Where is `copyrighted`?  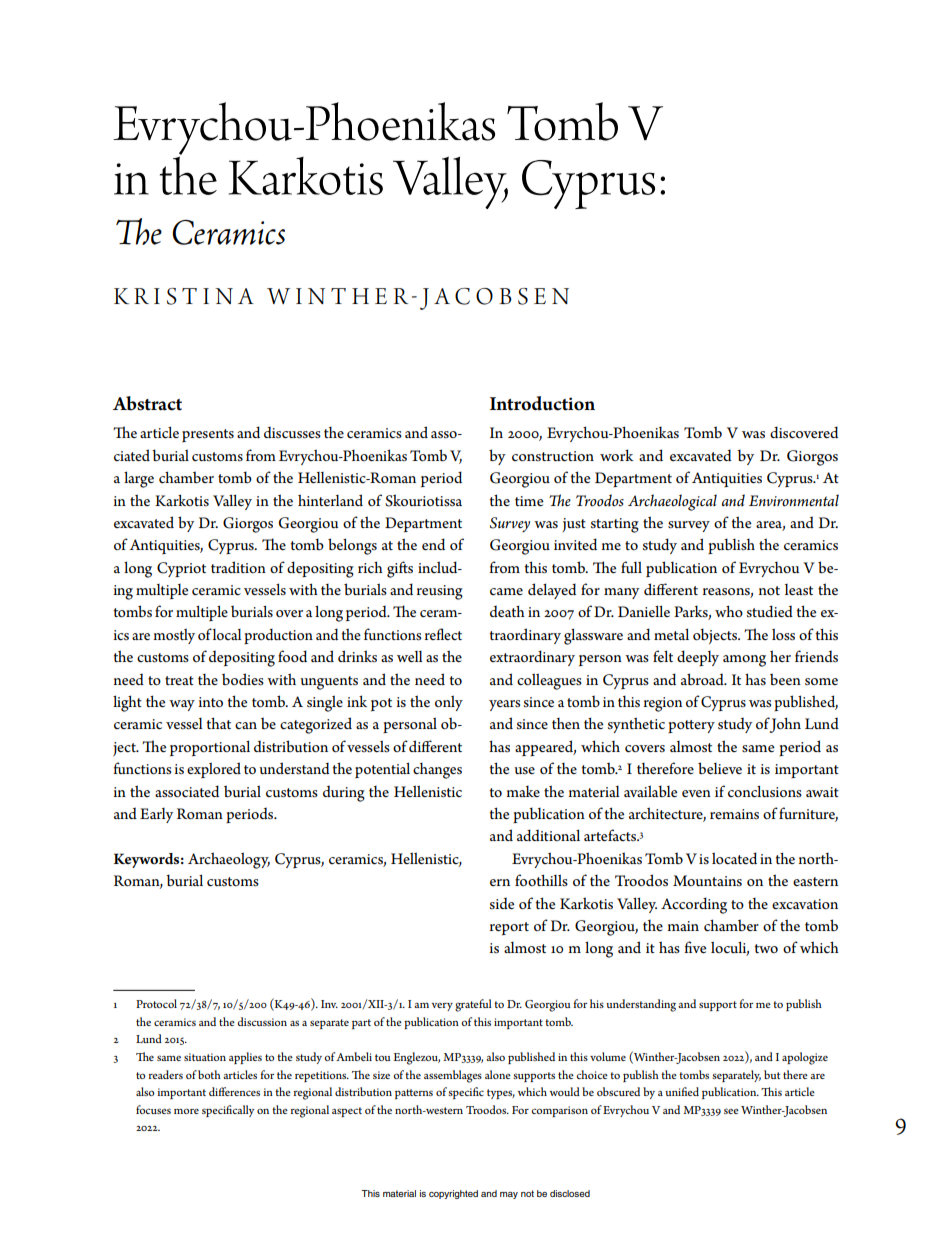 copyrighted is located at coordinates (453, 1194).
